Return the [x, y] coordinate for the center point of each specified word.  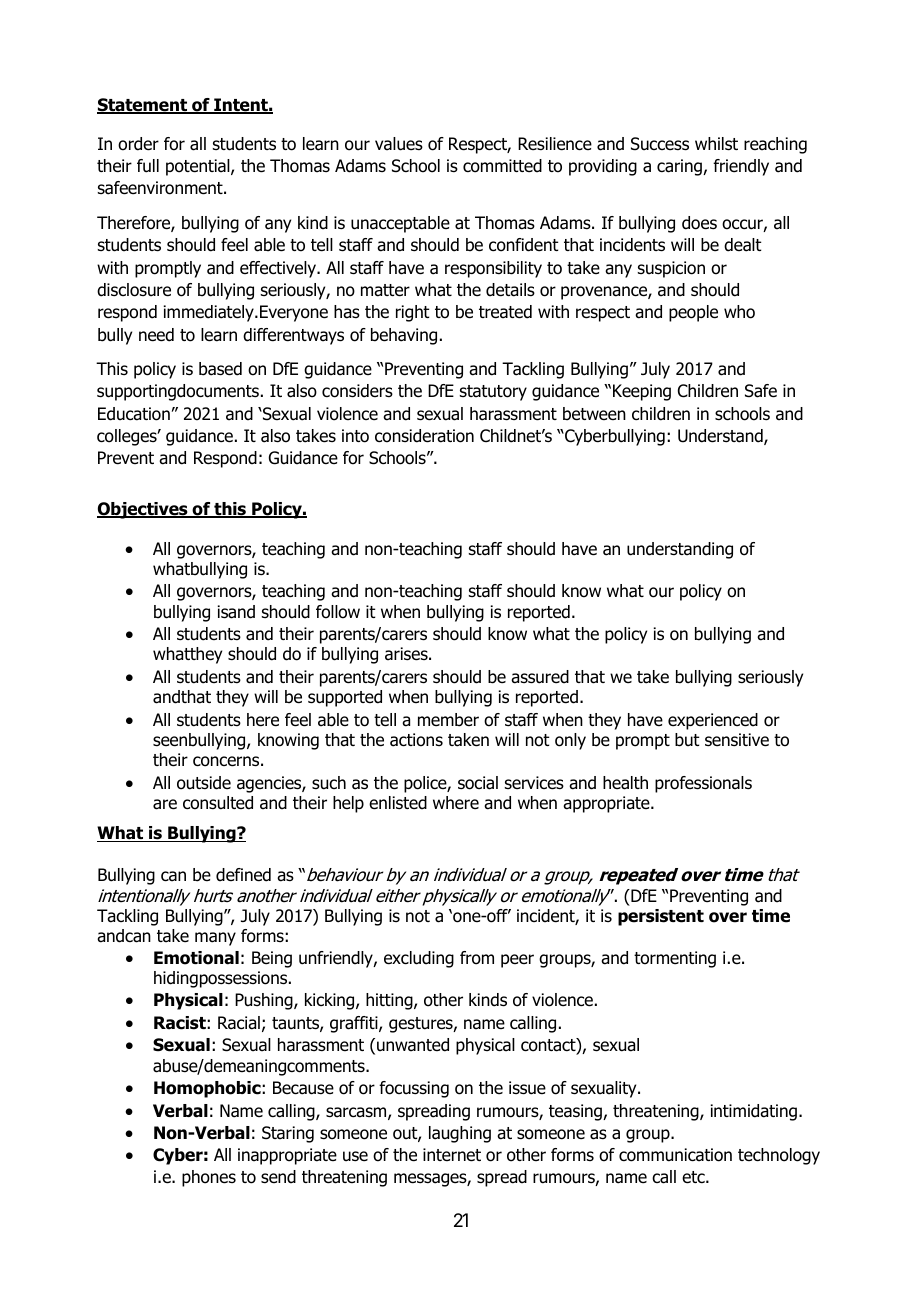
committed [502, 166]
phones [209, 1178]
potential [199, 167]
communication [675, 1155]
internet [452, 1155]
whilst [716, 144]
